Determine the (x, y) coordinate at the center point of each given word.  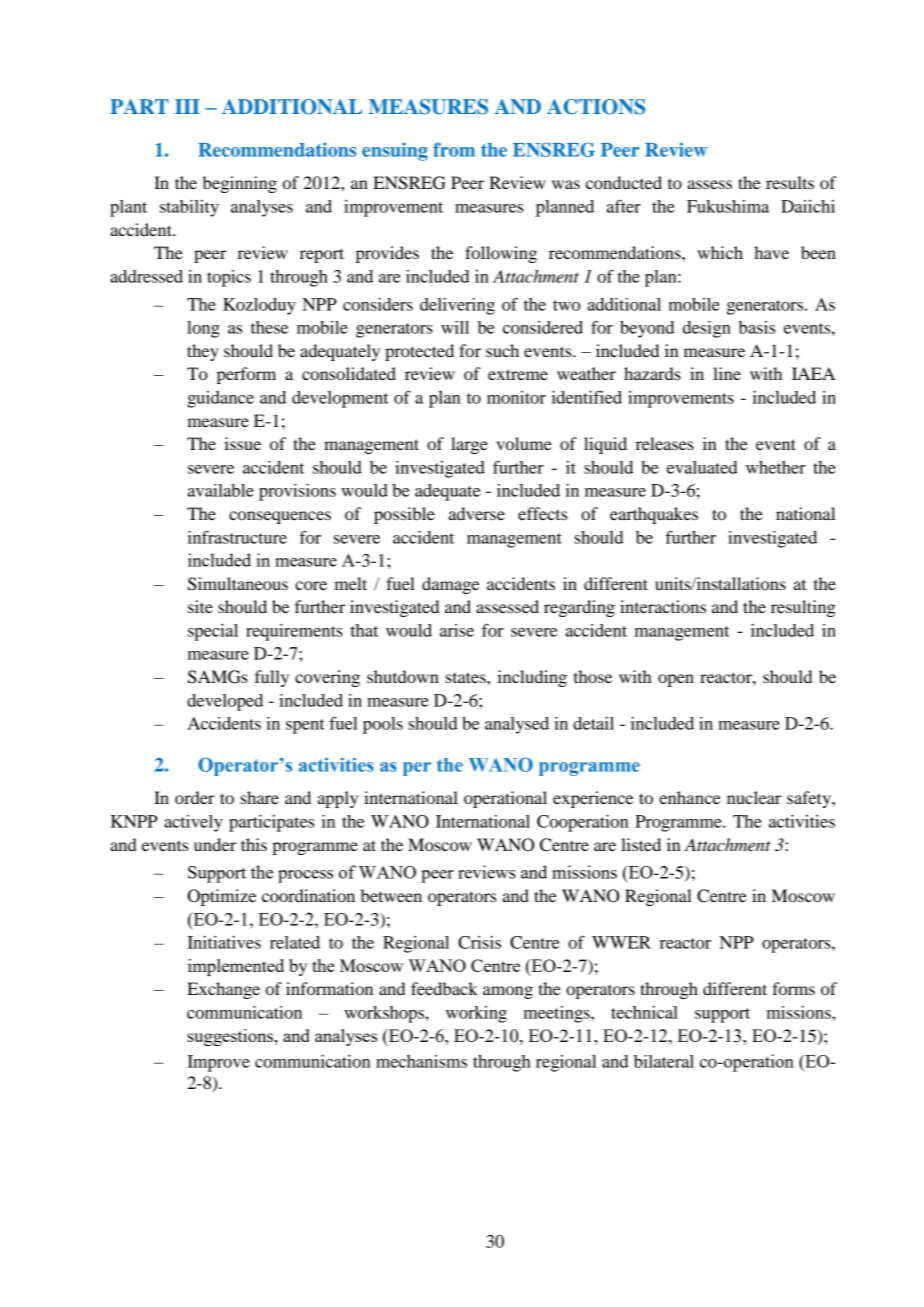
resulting (803, 608)
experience (593, 799)
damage (450, 585)
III (187, 106)
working (476, 1014)
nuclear (754, 797)
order (195, 797)
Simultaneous (238, 584)
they (203, 352)
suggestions (231, 1037)
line (727, 373)
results (790, 182)
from (454, 149)
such (502, 350)
